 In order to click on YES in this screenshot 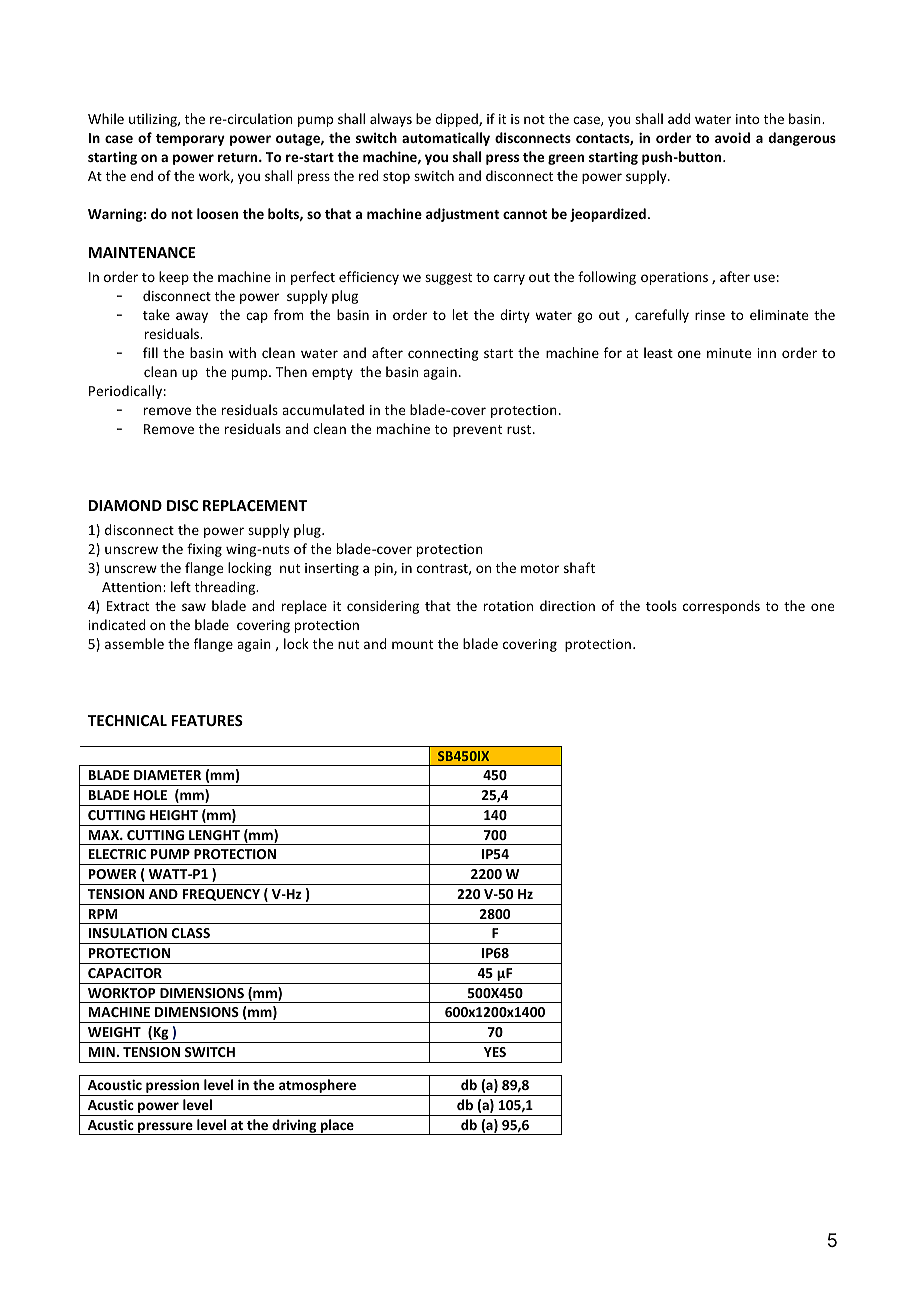, I will do `click(495, 1052)`.
